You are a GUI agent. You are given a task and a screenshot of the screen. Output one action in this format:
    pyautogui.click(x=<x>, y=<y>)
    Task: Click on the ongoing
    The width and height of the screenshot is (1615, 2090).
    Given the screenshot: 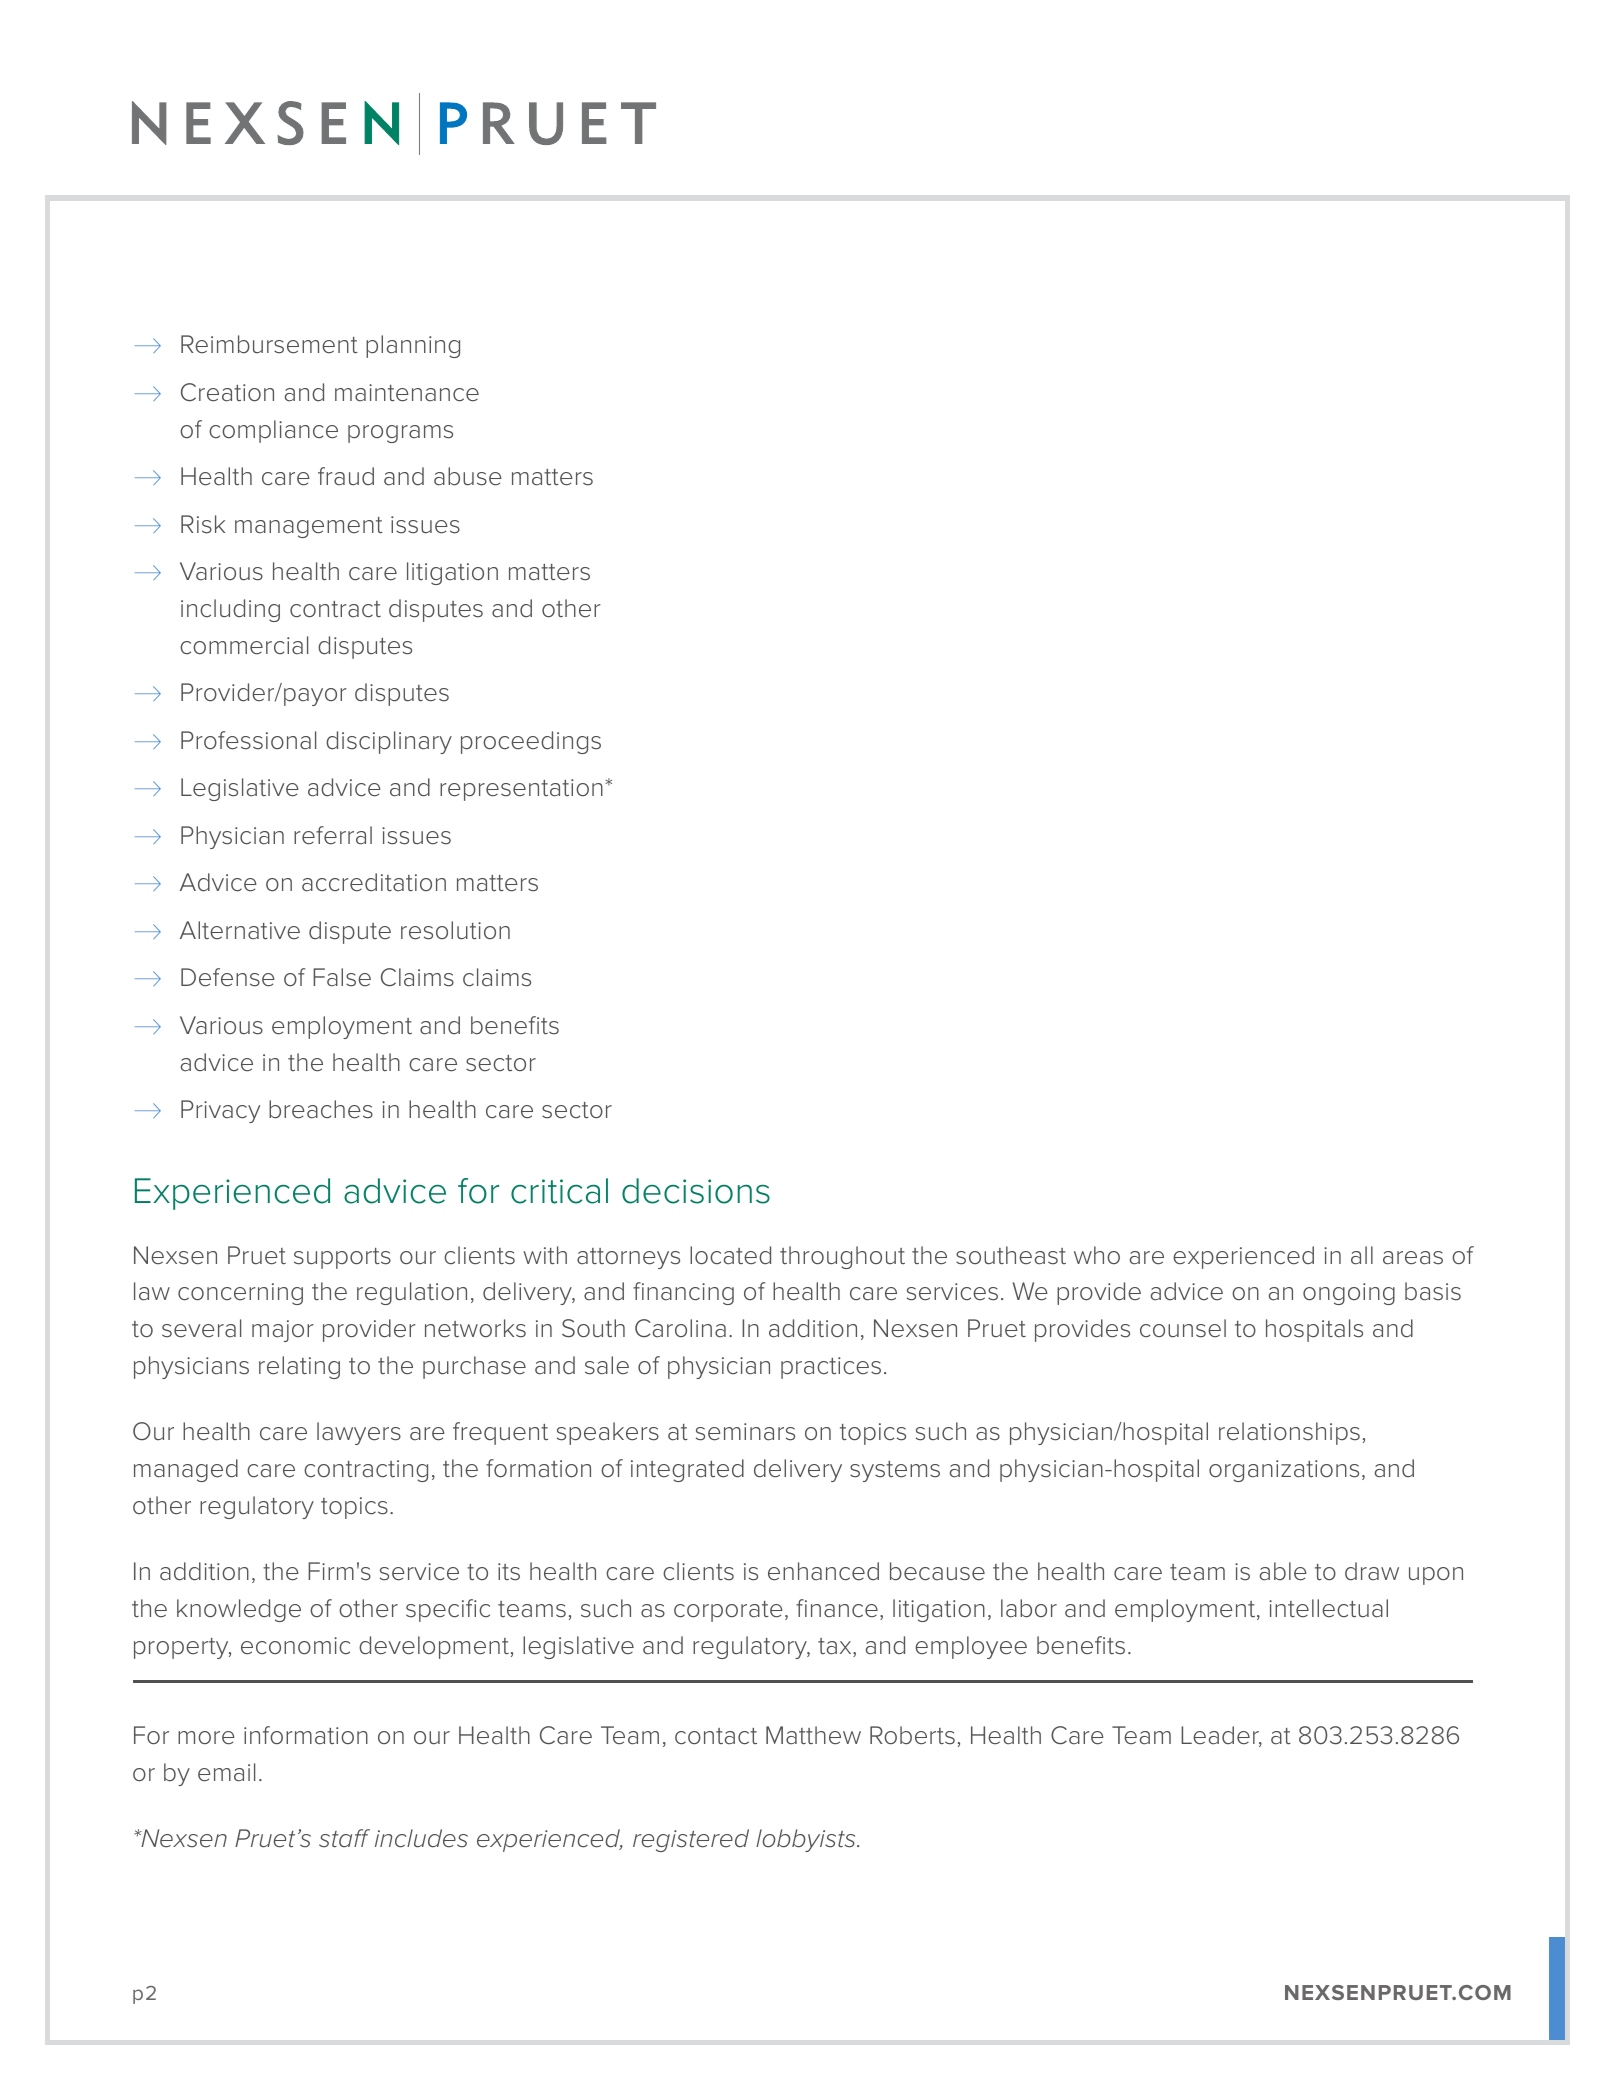 What is the action you would take?
    pyautogui.click(x=1349, y=1294)
